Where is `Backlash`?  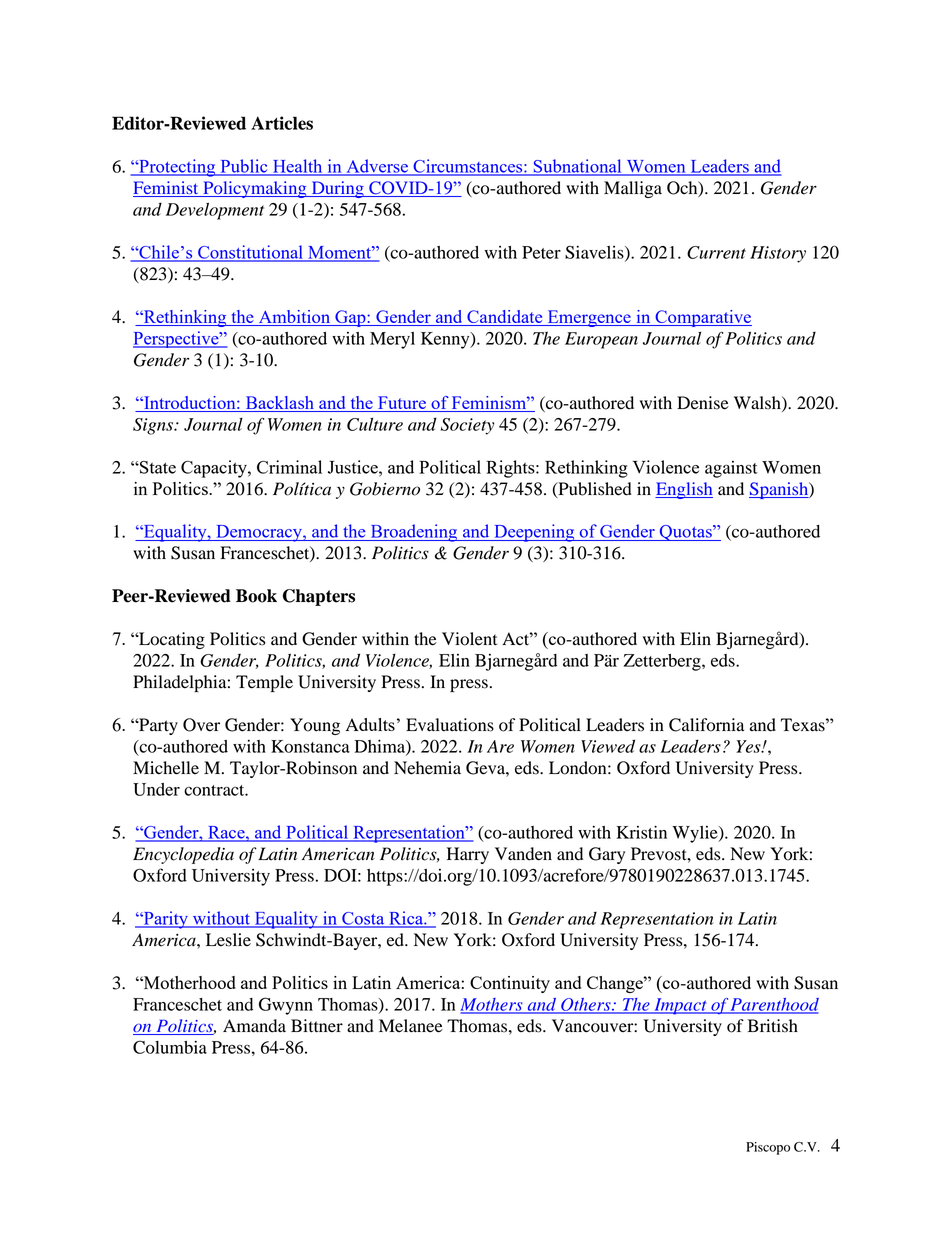
Backlash is located at coordinates (279, 404).
